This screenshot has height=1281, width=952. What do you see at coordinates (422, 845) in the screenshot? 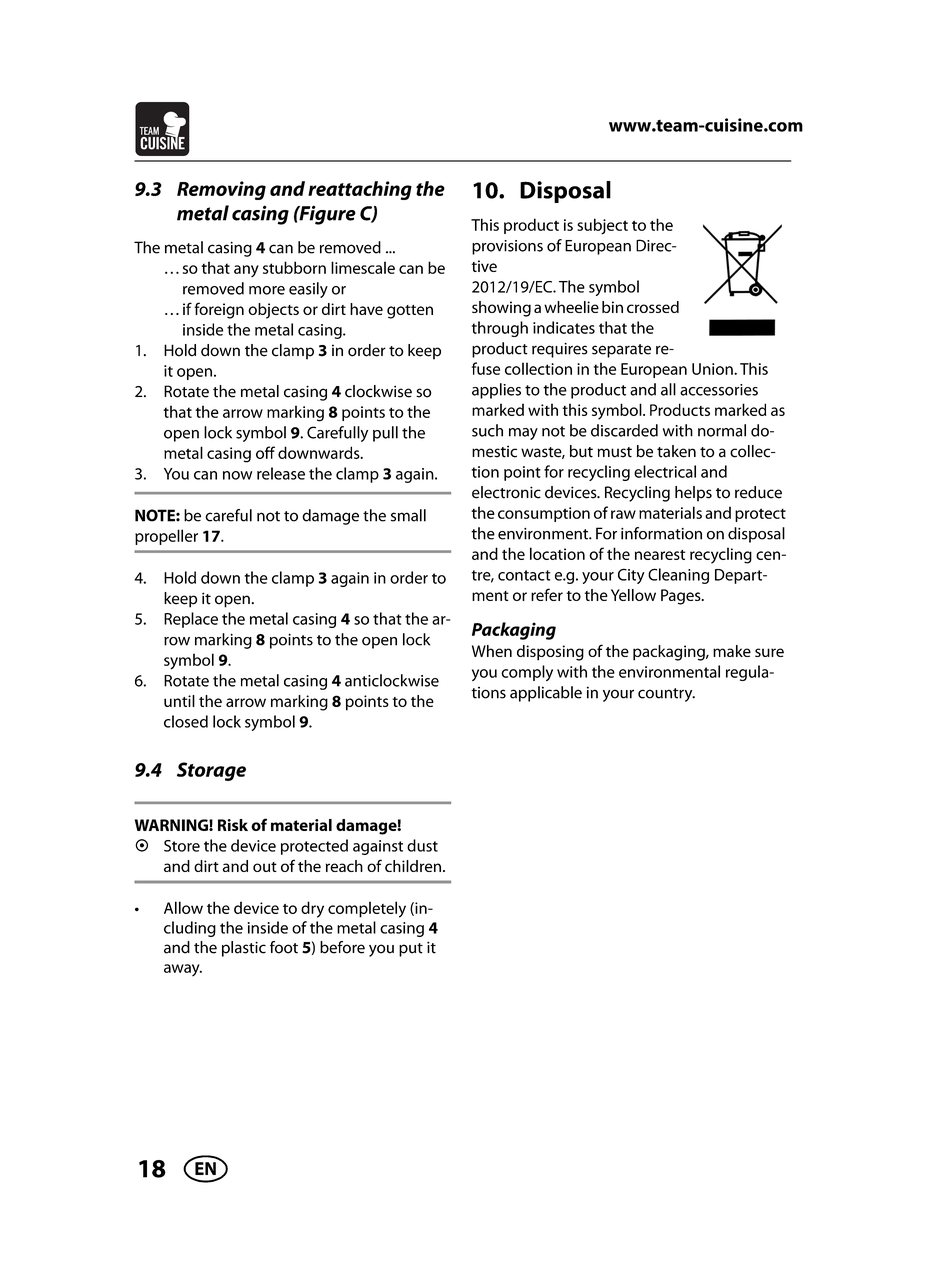
I see `dust` at bounding box center [422, 845].
